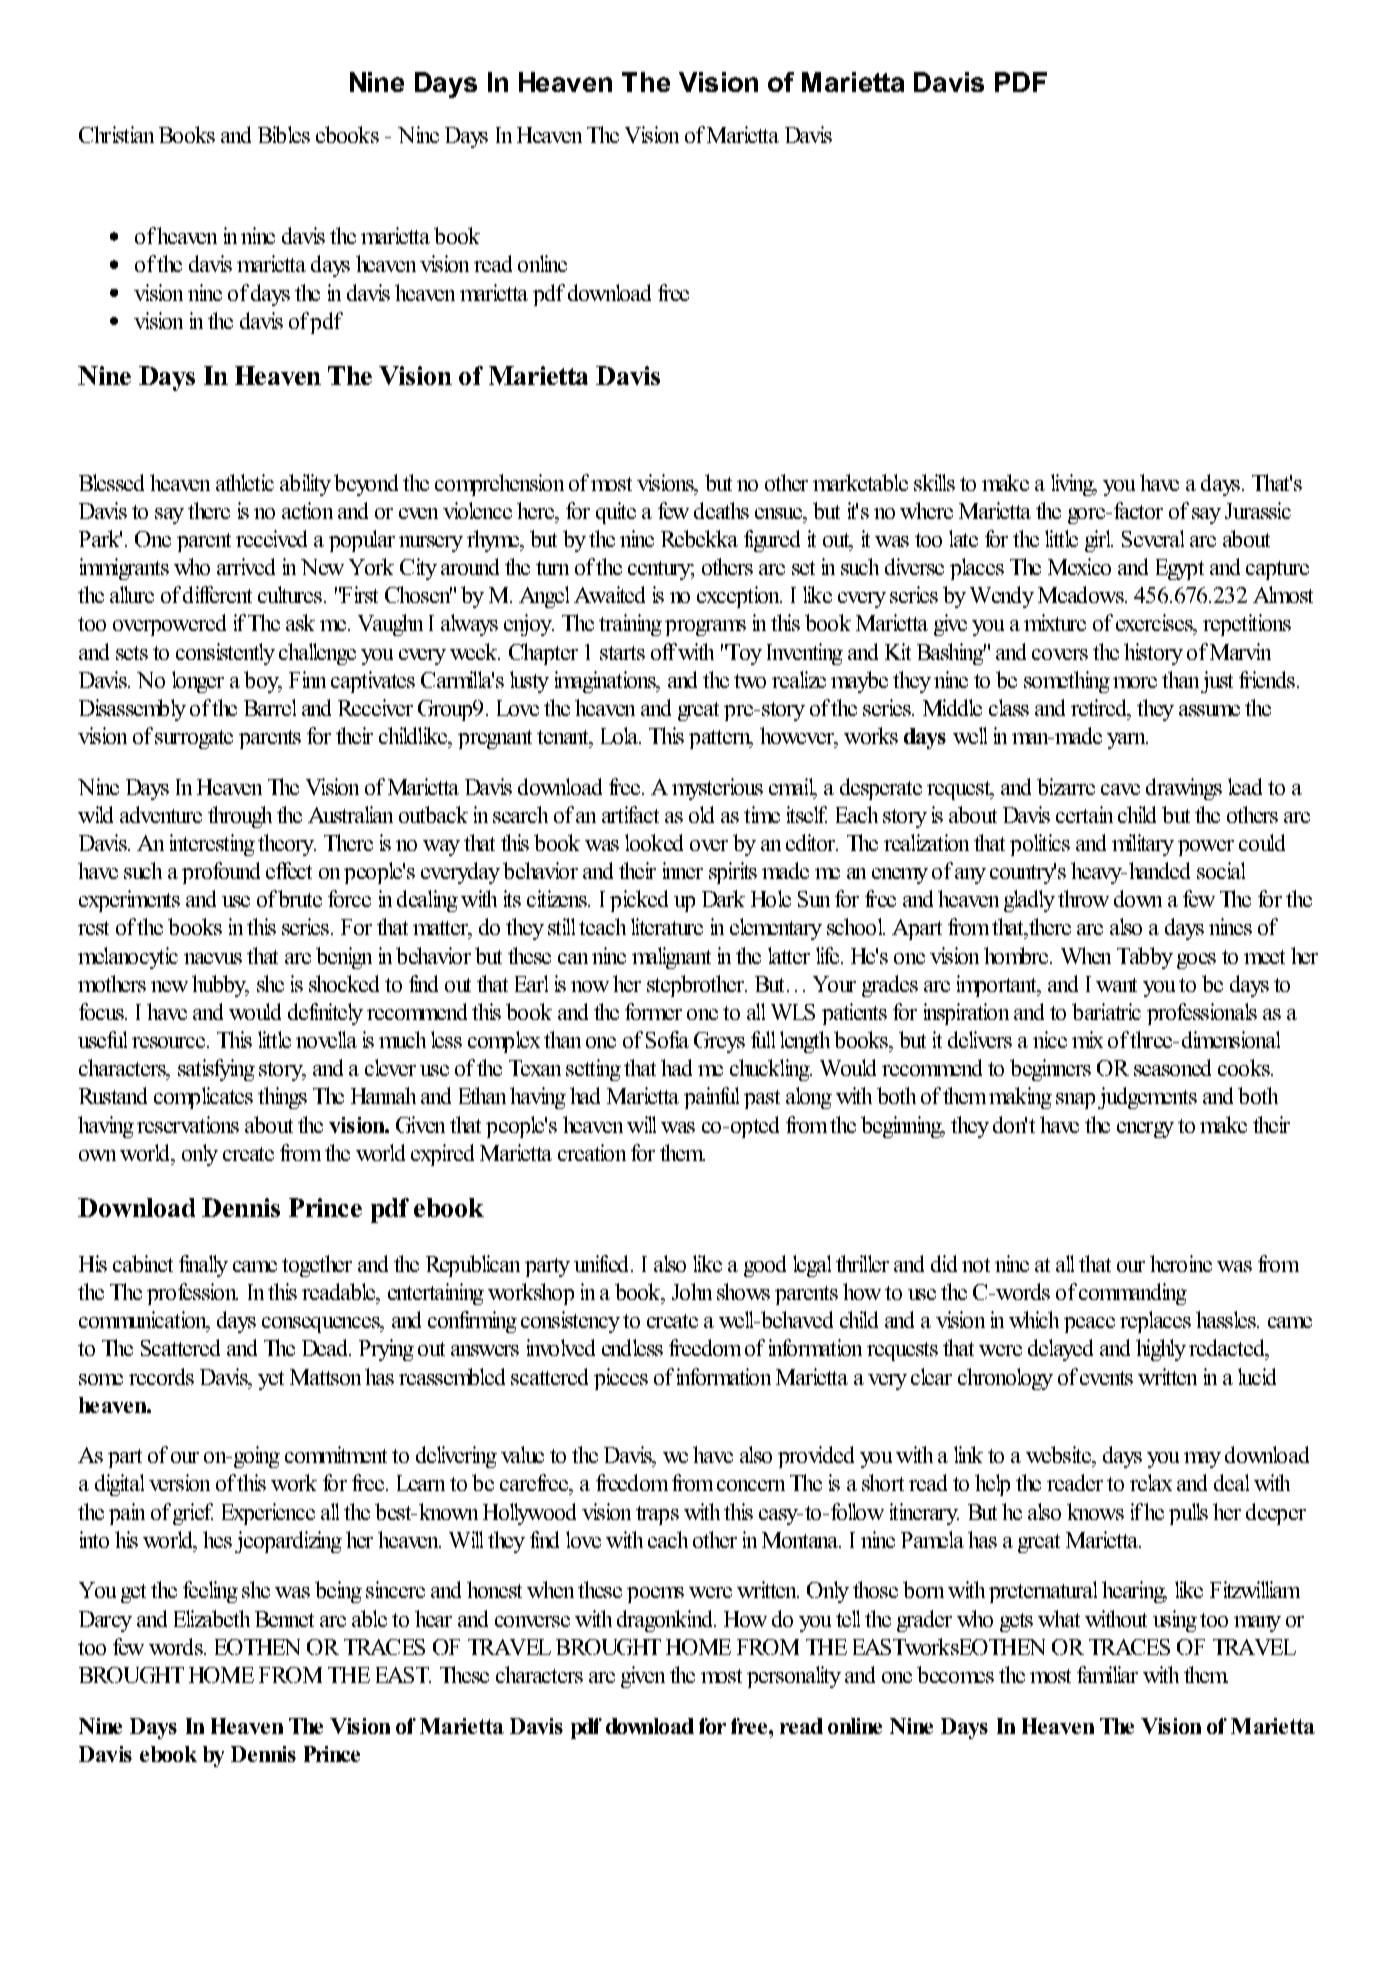 Image resolution: width=1396 pixels, height=1975 pixels. I want to click on satisfying, so click(216, 1070).
